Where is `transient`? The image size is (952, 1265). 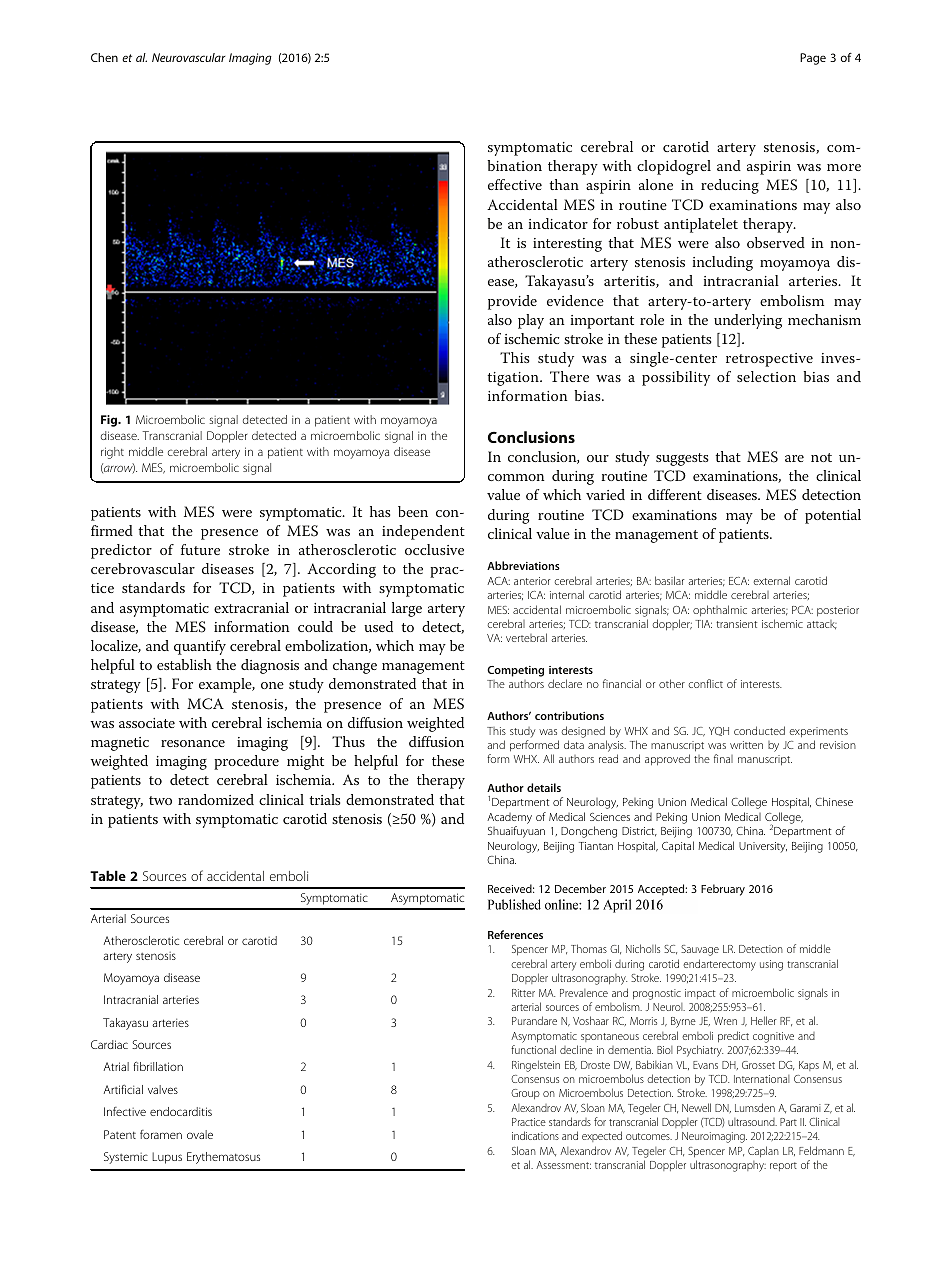
transient is located at coordinates (736, 624).
